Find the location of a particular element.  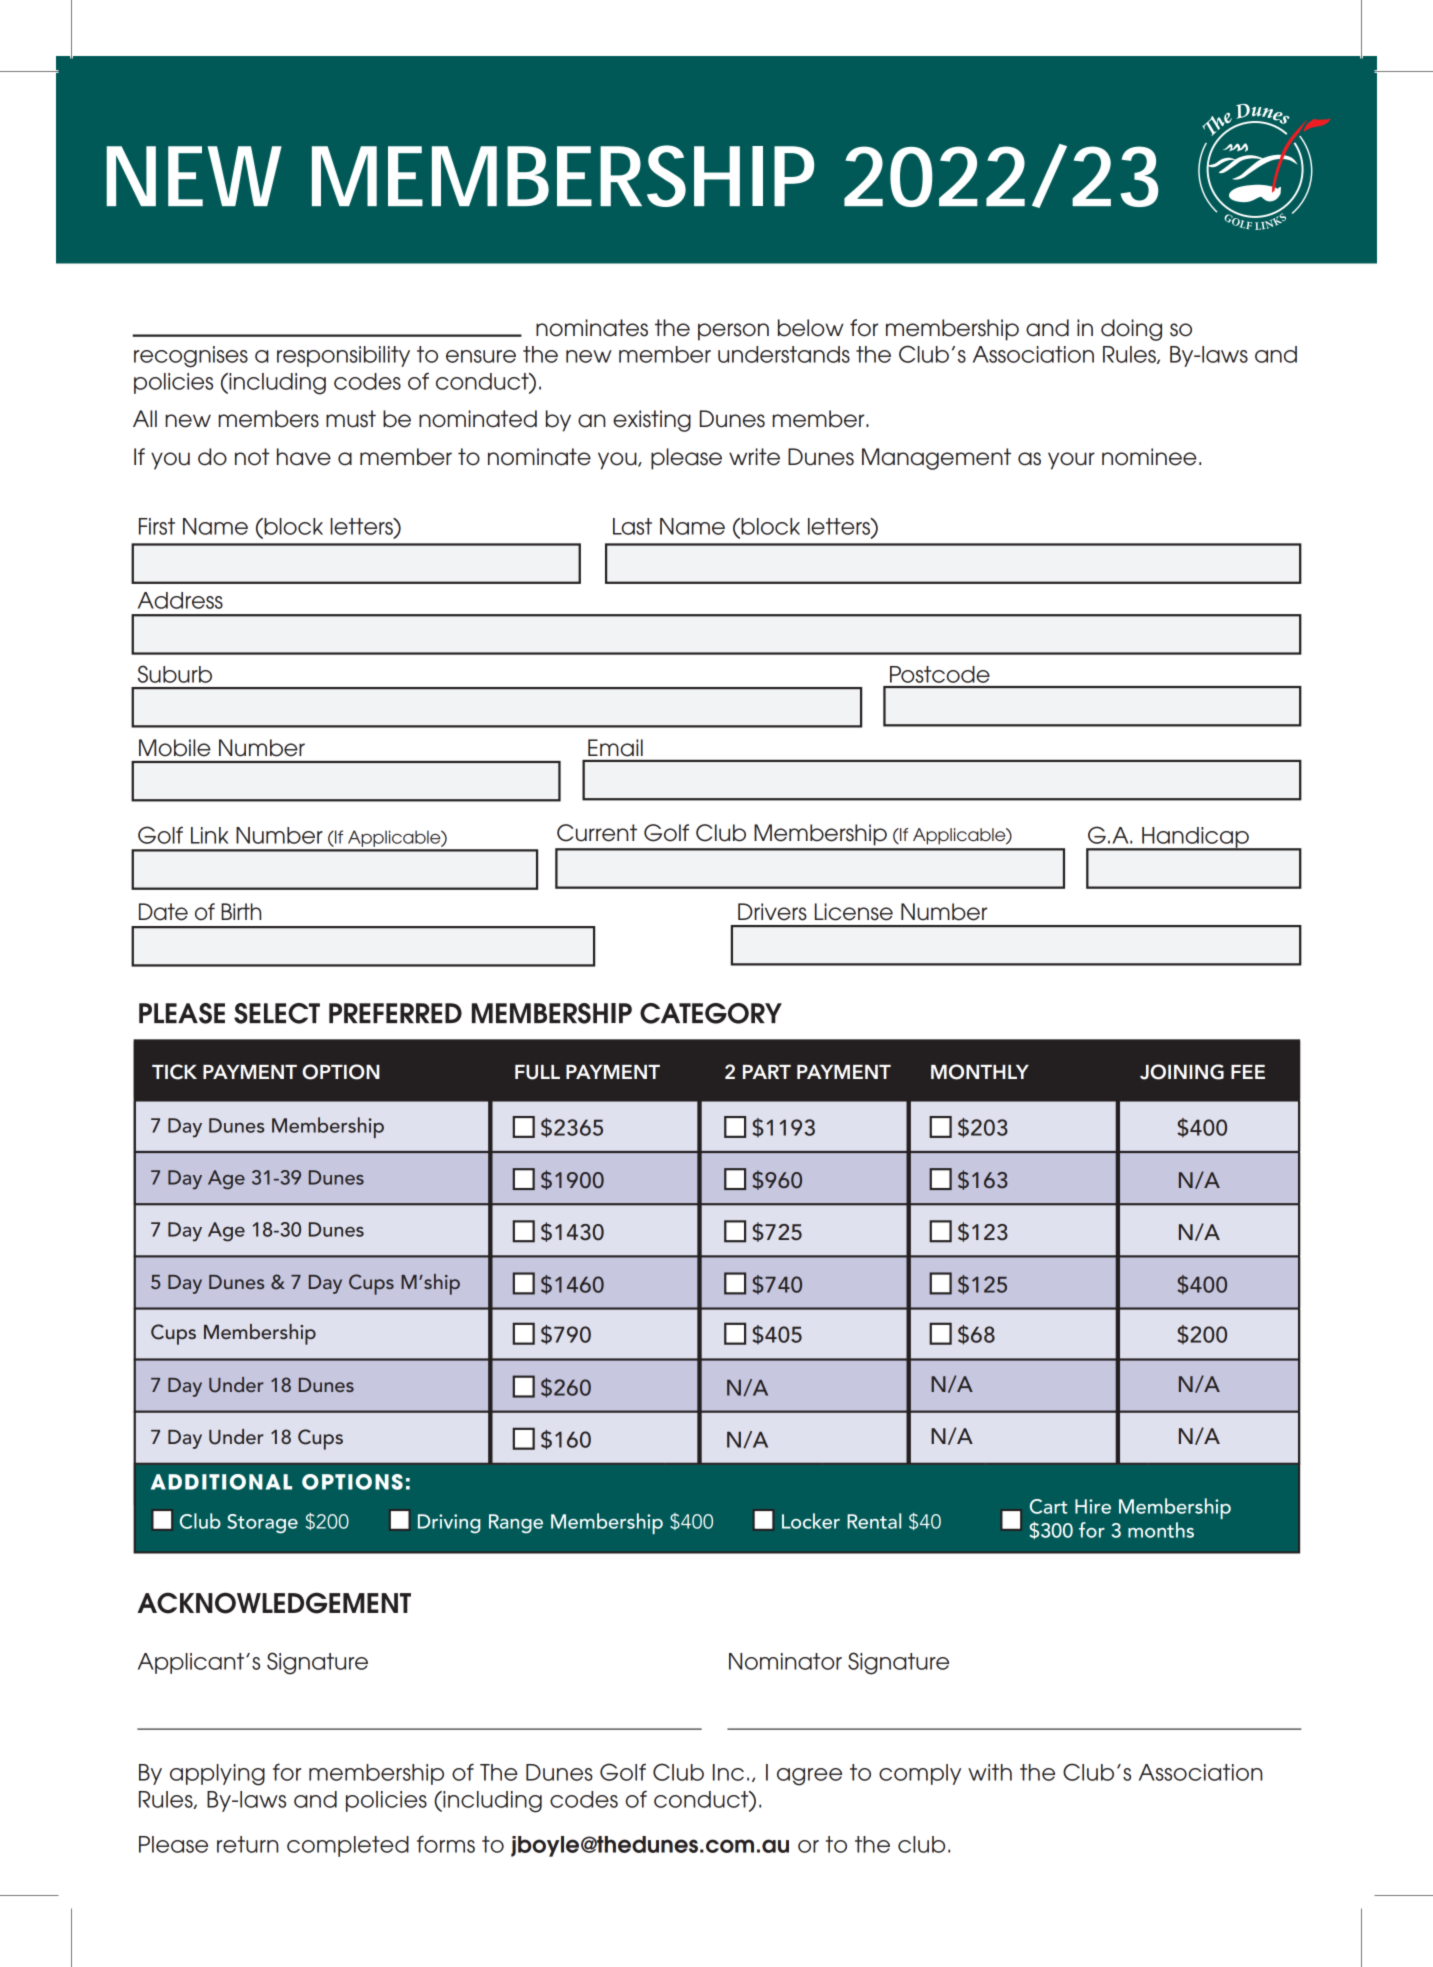

Postcode is located at coordinates (940, 674).
